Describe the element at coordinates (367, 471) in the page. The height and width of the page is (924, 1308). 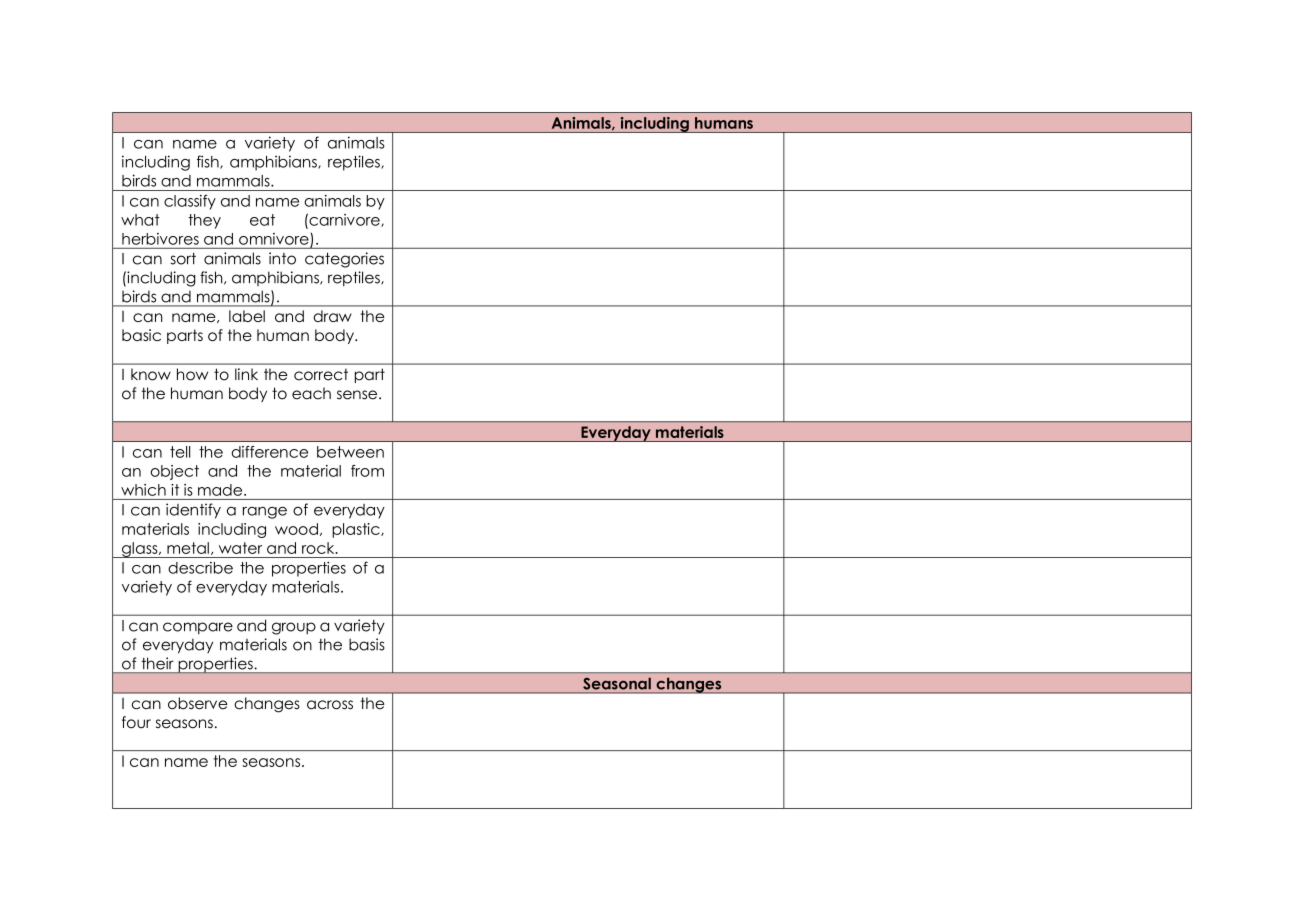
I see `from` at that location.
